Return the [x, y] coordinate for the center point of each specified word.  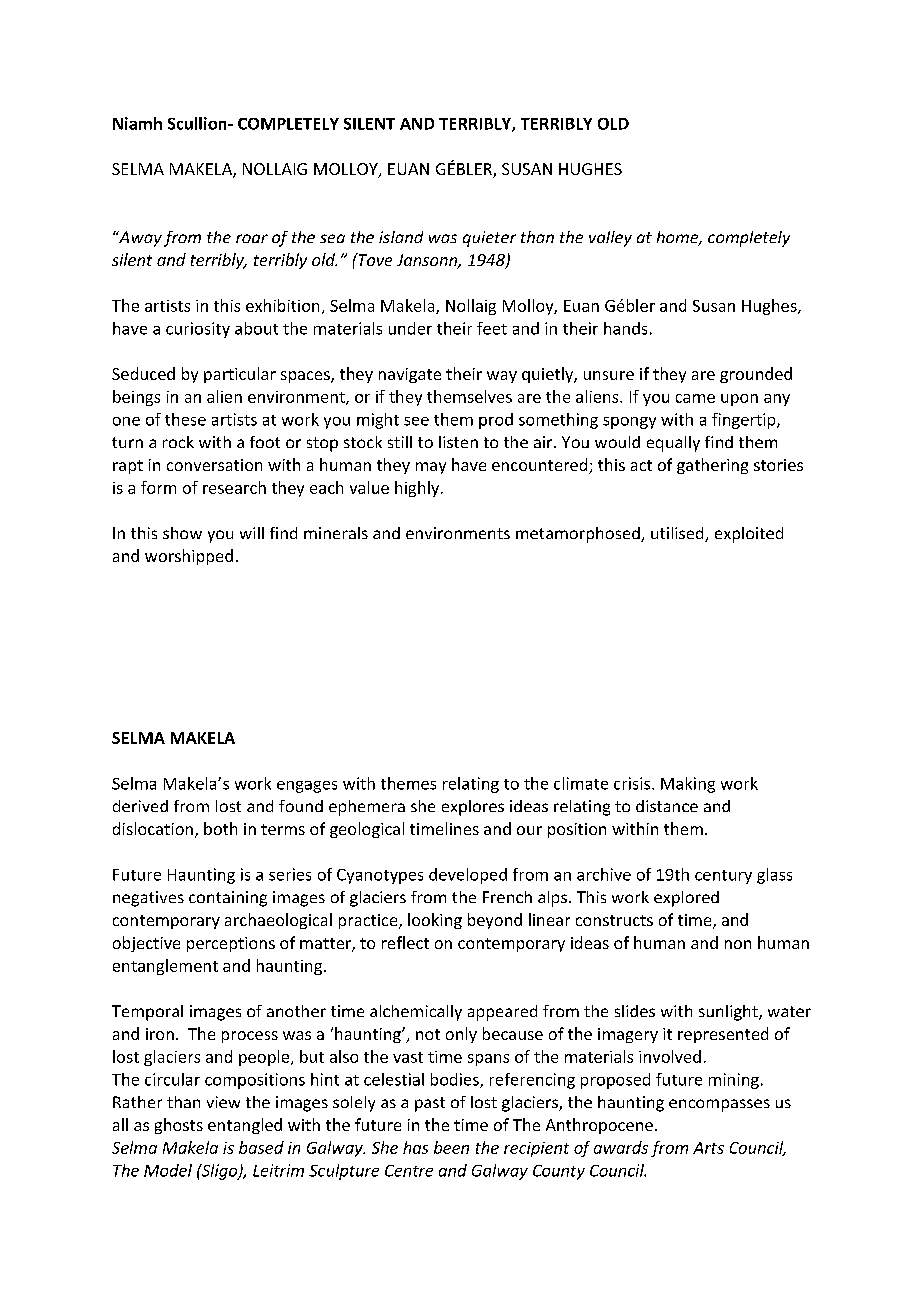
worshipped [189, 557]
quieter [489, 239]
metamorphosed [579, 535]
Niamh [137, 123]
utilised [678, 534]
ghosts [179, 1126]
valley [610, 239]
